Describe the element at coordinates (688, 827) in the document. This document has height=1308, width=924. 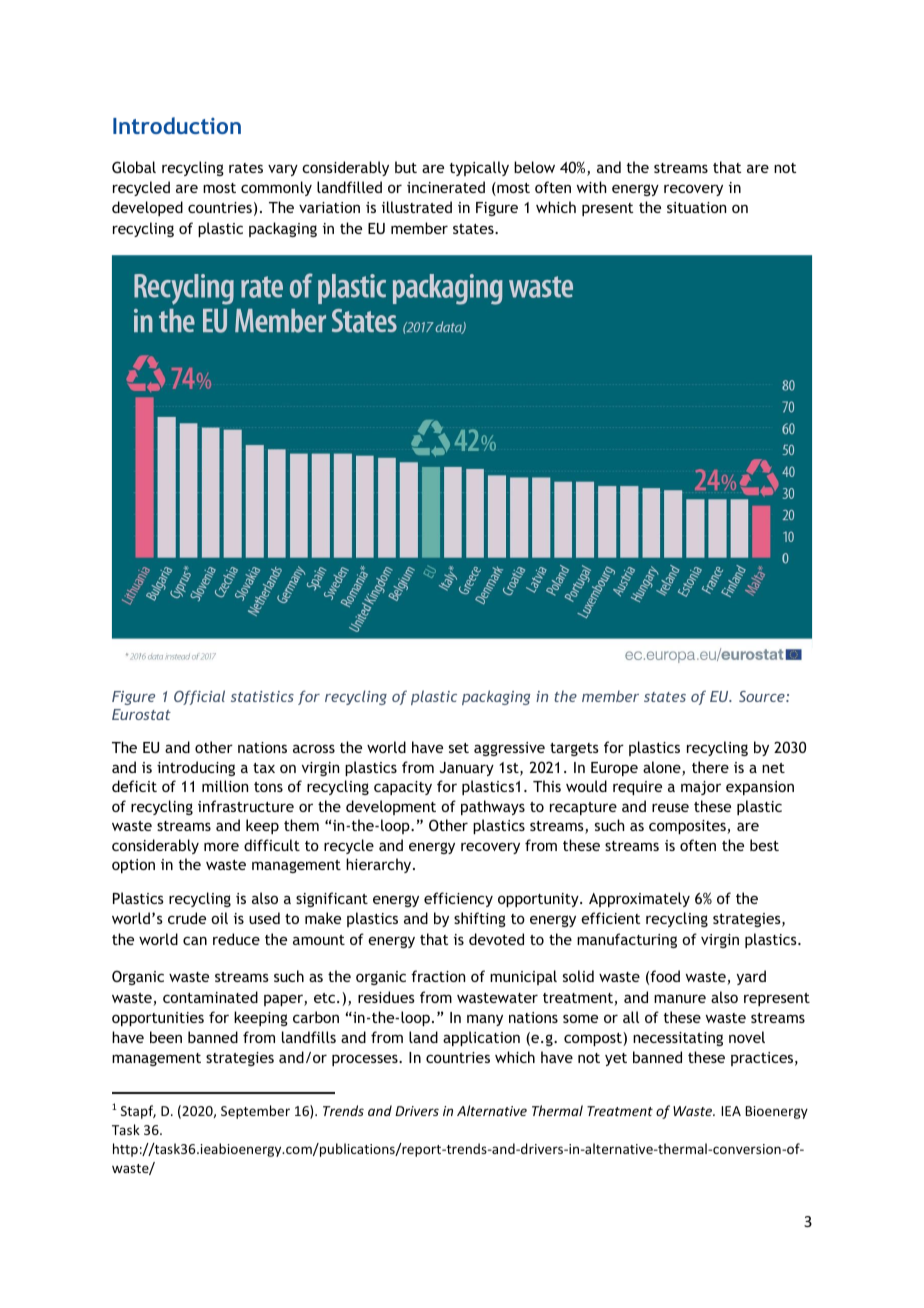
I see `composites` at that location.
